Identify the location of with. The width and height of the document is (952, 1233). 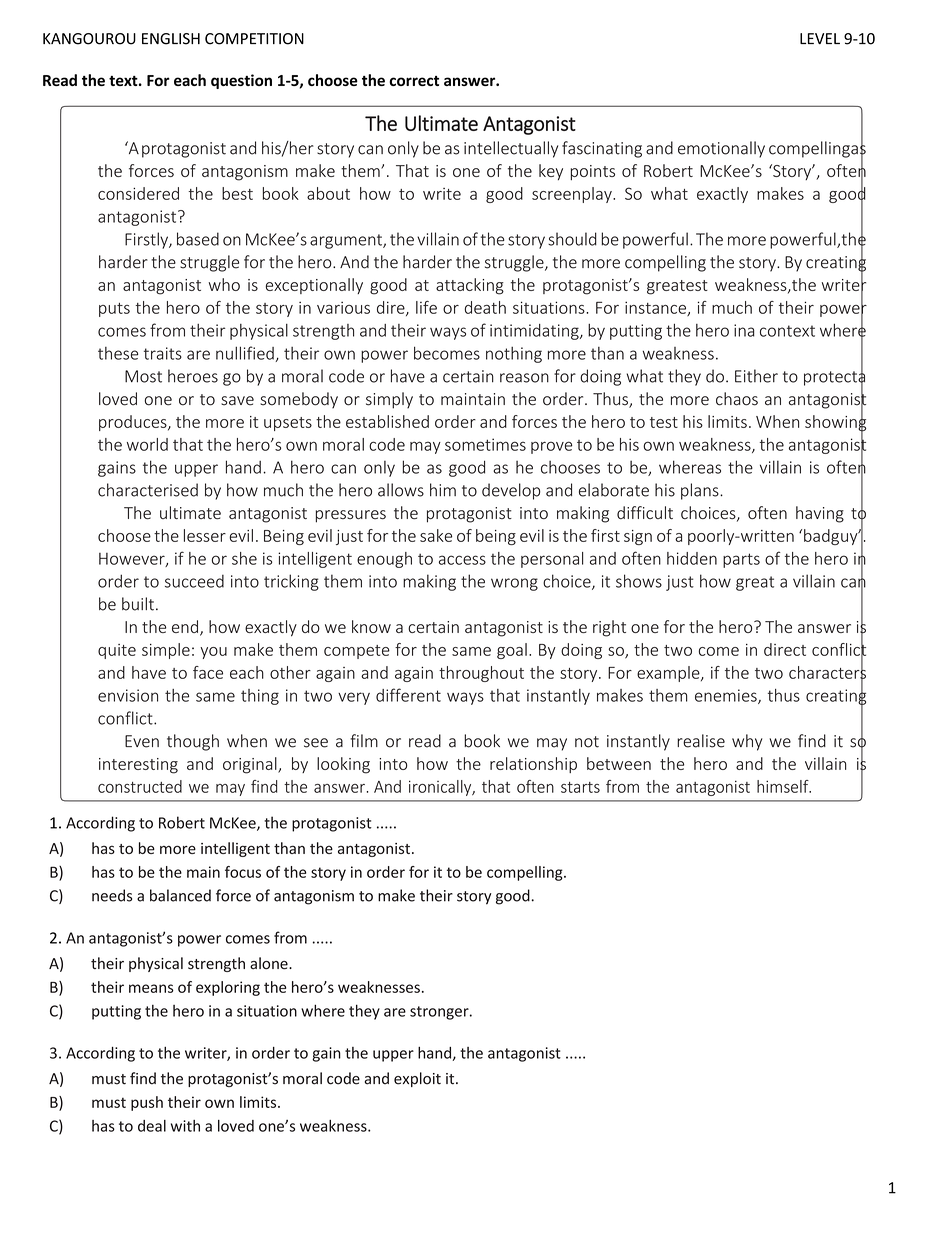
(185, 1126).
